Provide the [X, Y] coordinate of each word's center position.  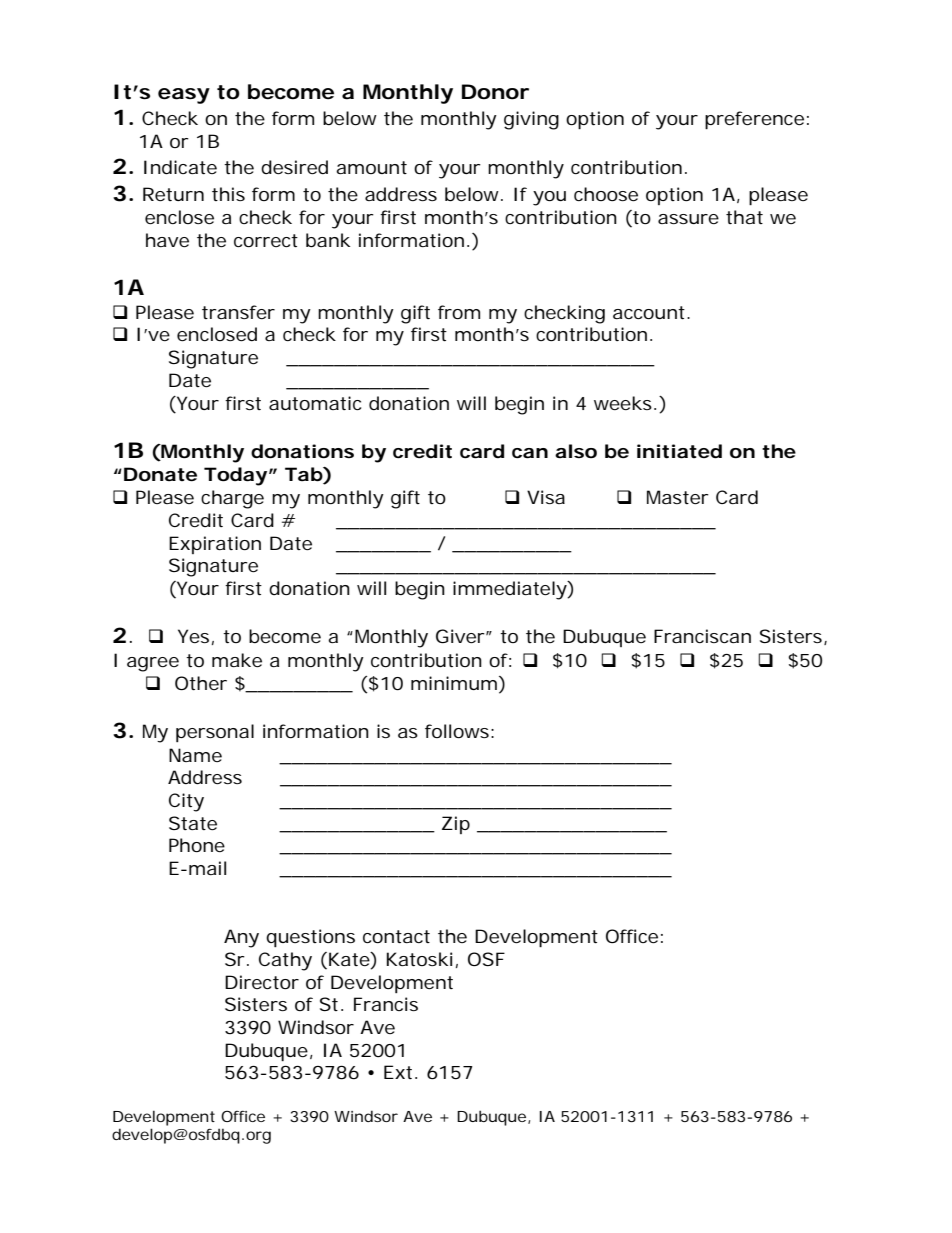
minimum [454, 683]
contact [396, 936]
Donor [495, 92]
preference [754, 120]
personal [215, 733]
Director [262, 982]
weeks [623, 403]
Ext [398, 1072]
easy [184, 96]
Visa [546, 497]
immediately [510, 590]
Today [235, 476]
